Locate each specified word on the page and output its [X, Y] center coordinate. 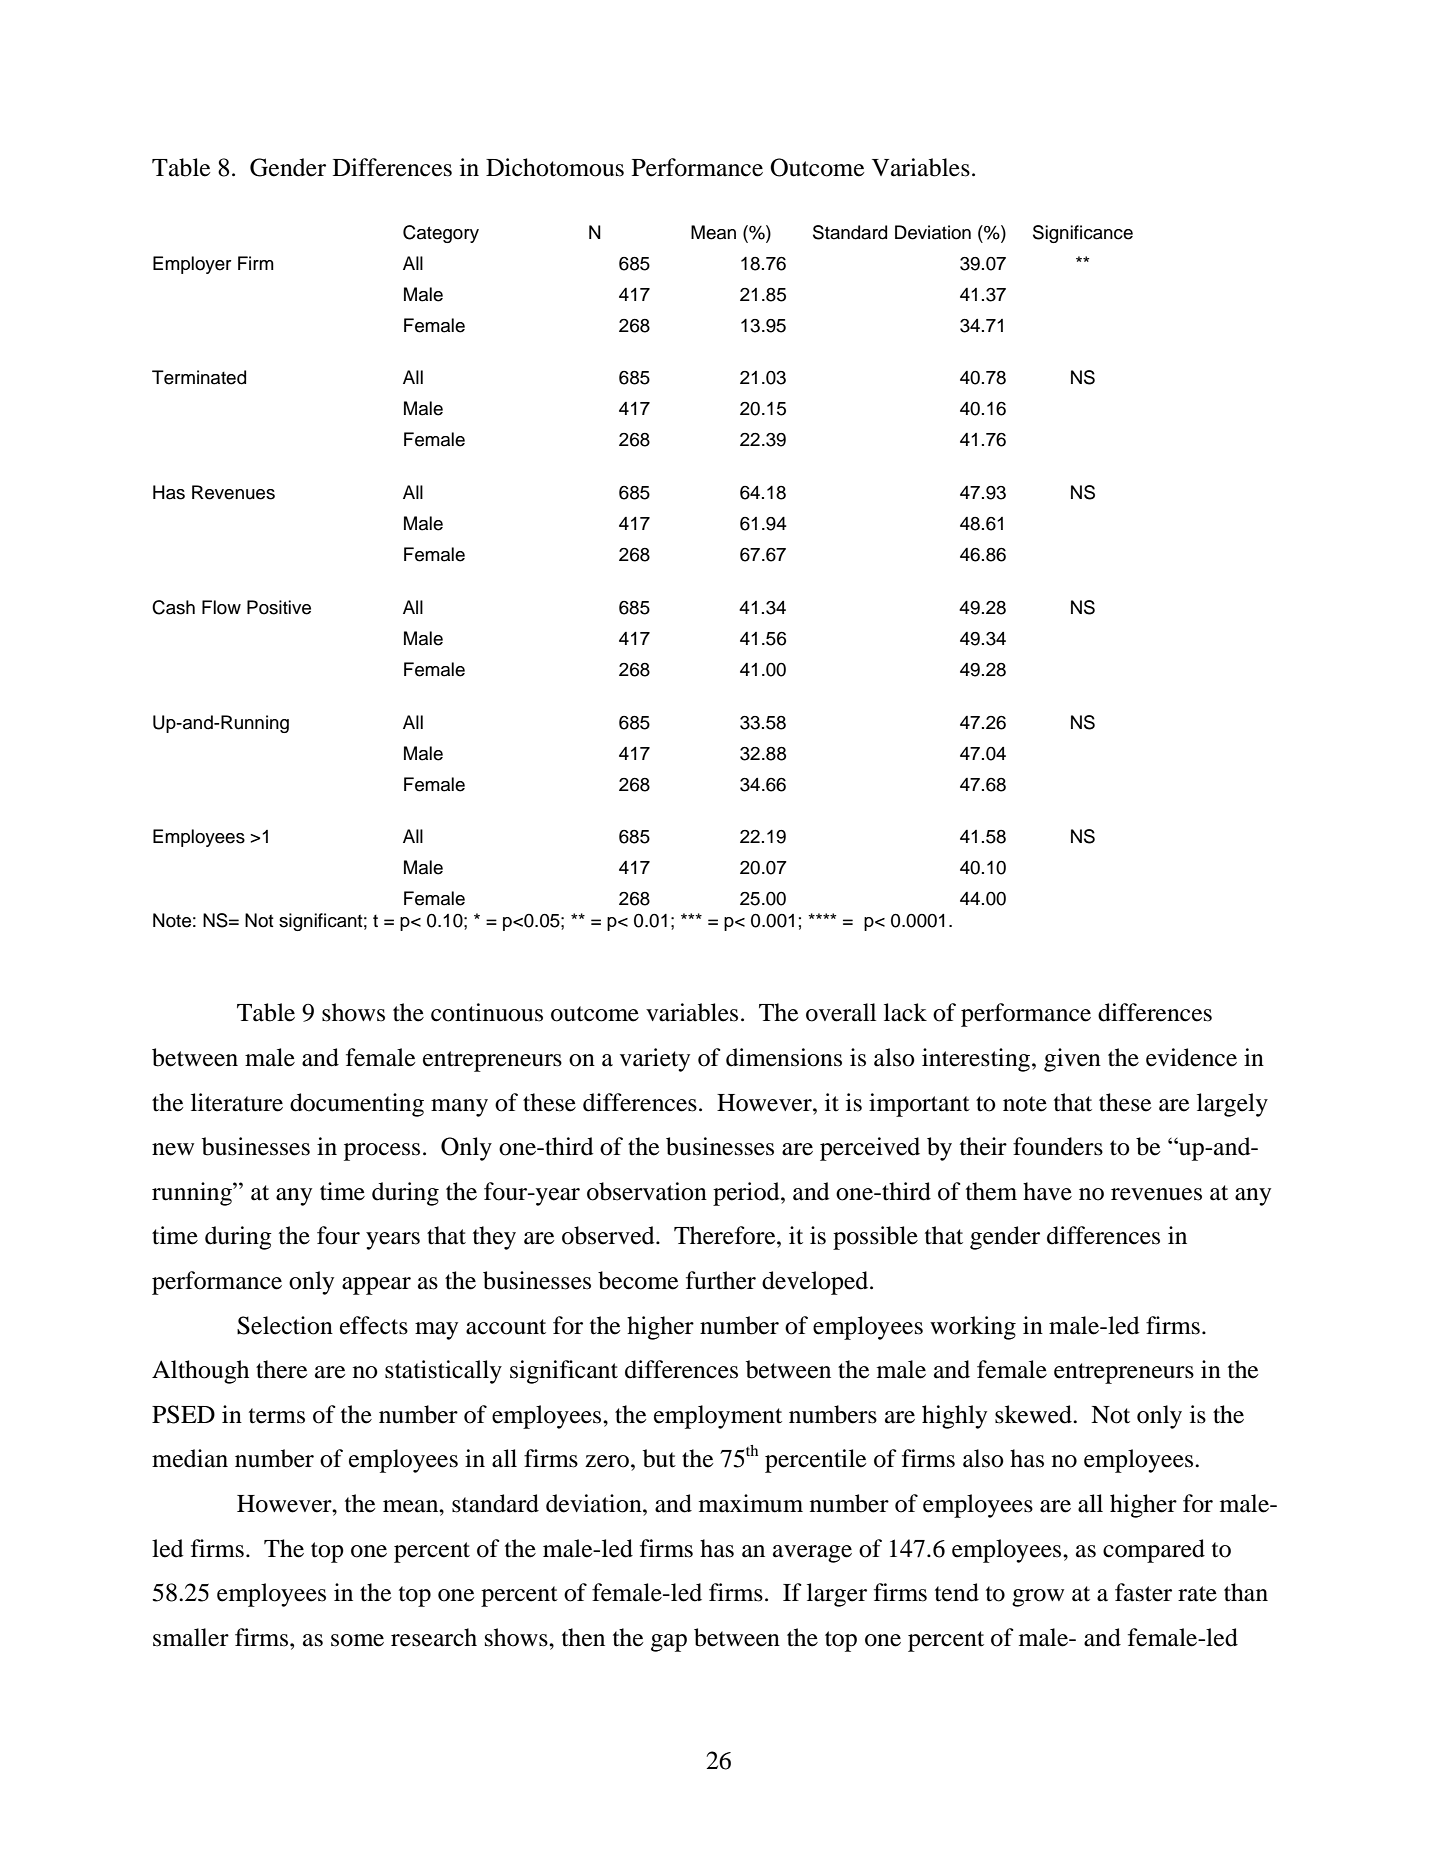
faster [1143, 1592]
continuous [487, 1012]
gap [669, 1643]
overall [841, 1012]
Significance [1083, 234]
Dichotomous [555, 167]
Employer [192, 265]
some [357, 1640]
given [1072, 1060]
